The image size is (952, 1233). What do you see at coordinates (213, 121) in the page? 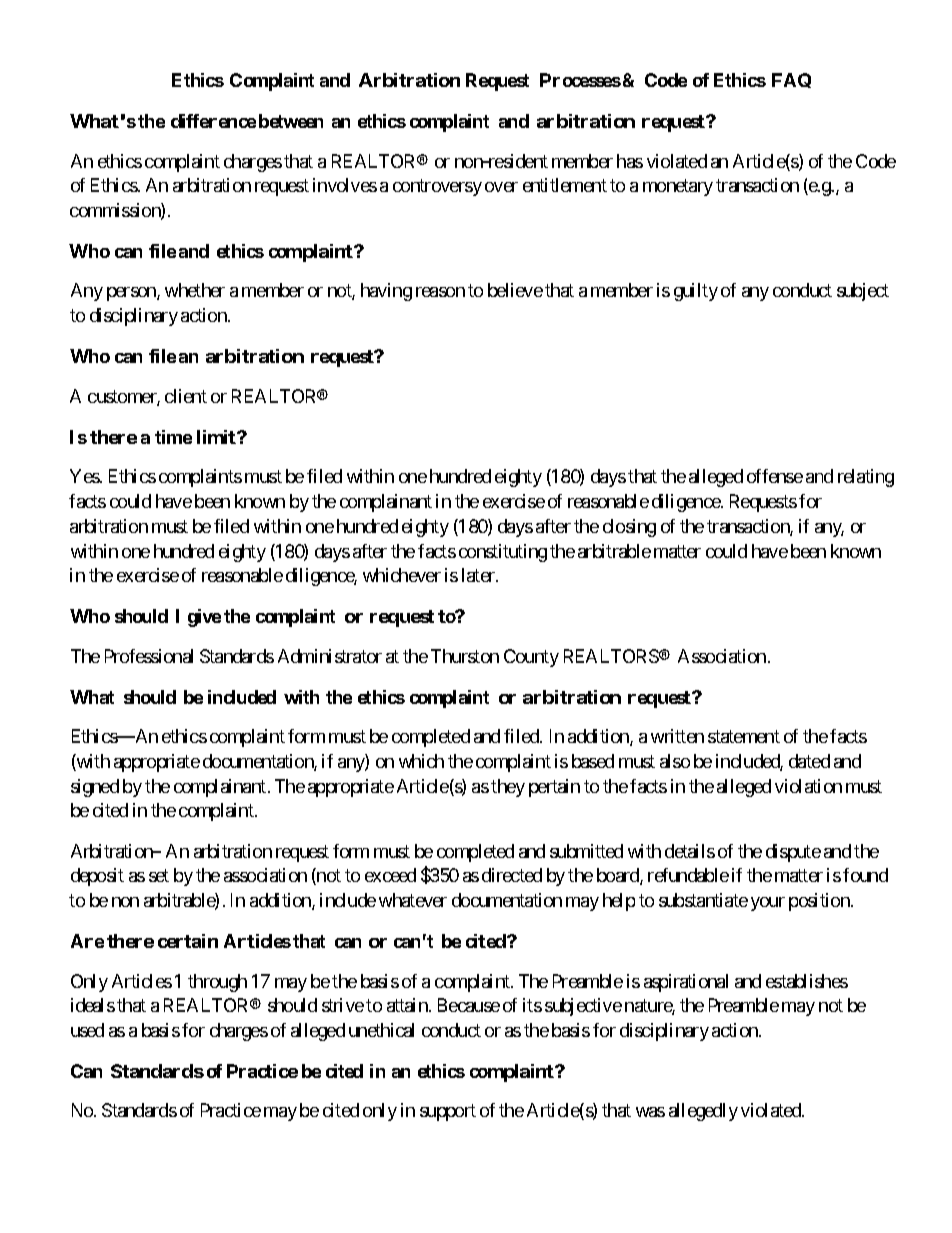
I see `difference` at bounding box center [213, 121].
